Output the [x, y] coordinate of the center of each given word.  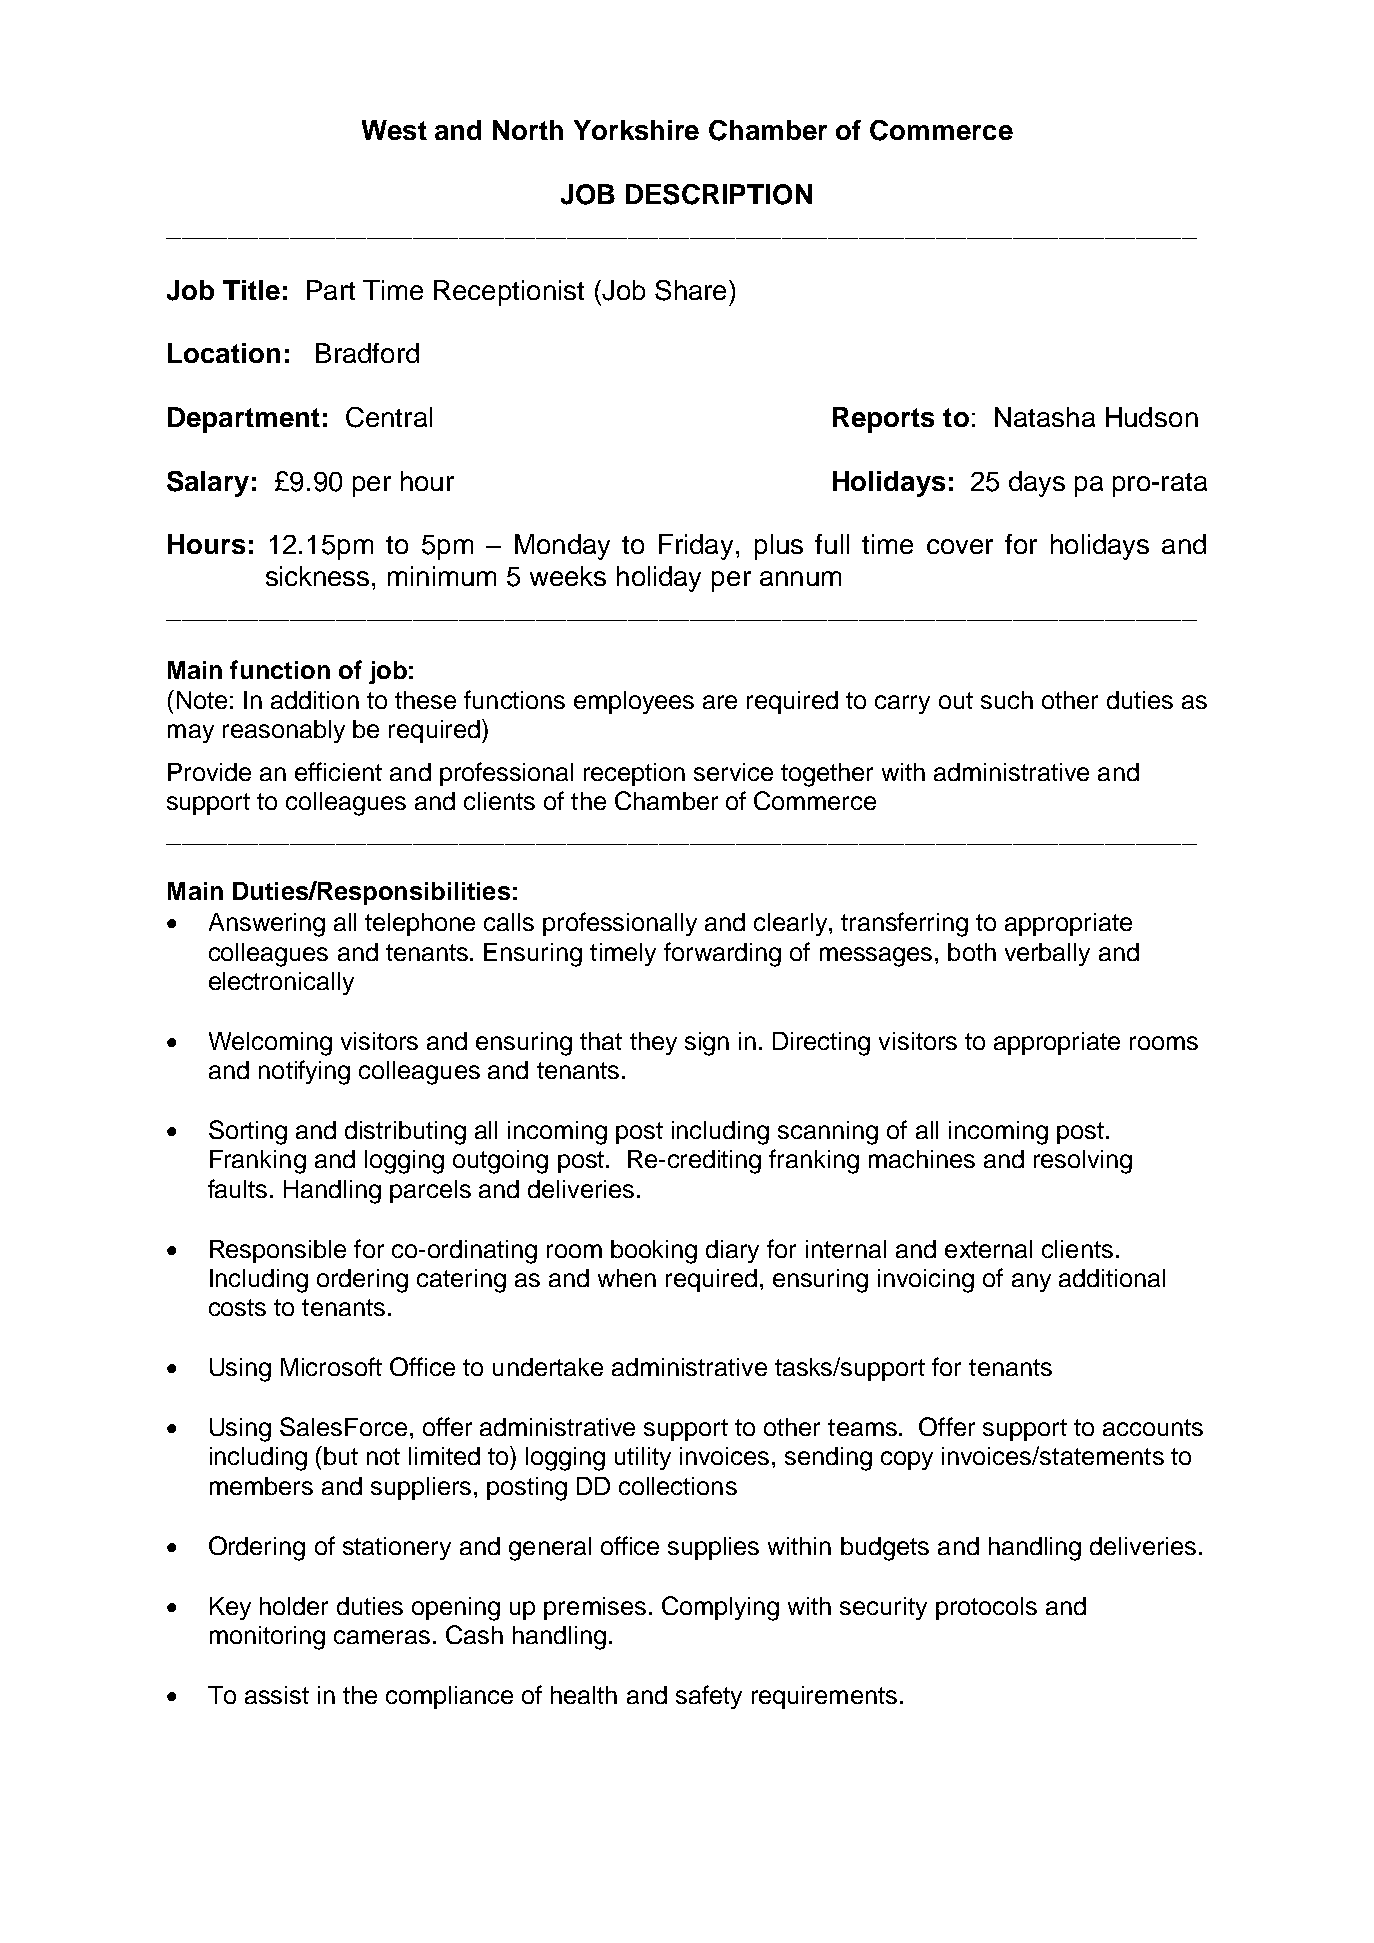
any [1031, 1282]
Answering [267, 925]
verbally [1047, 954]
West [394, 130]
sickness [317, 576]
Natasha [1045, 417]
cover [960, 546]
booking [654, 1252]
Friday [696, 547]
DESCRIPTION [719, 194]
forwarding [722, 954]
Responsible [278, 1251]
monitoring [267, 1638]
